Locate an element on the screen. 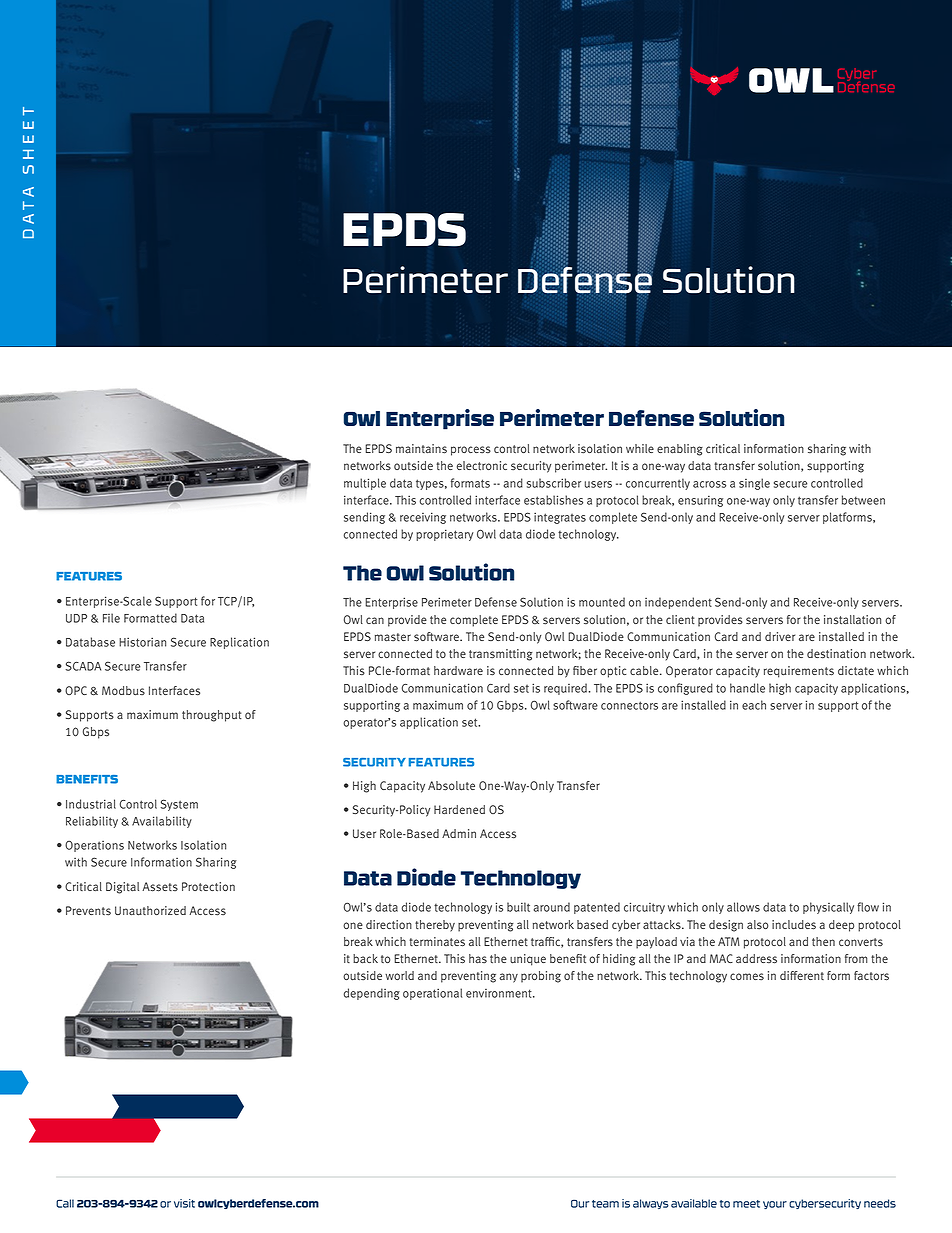 This screenshot has width=952, height=1233. multiple is located at coordinates (365, 484).
